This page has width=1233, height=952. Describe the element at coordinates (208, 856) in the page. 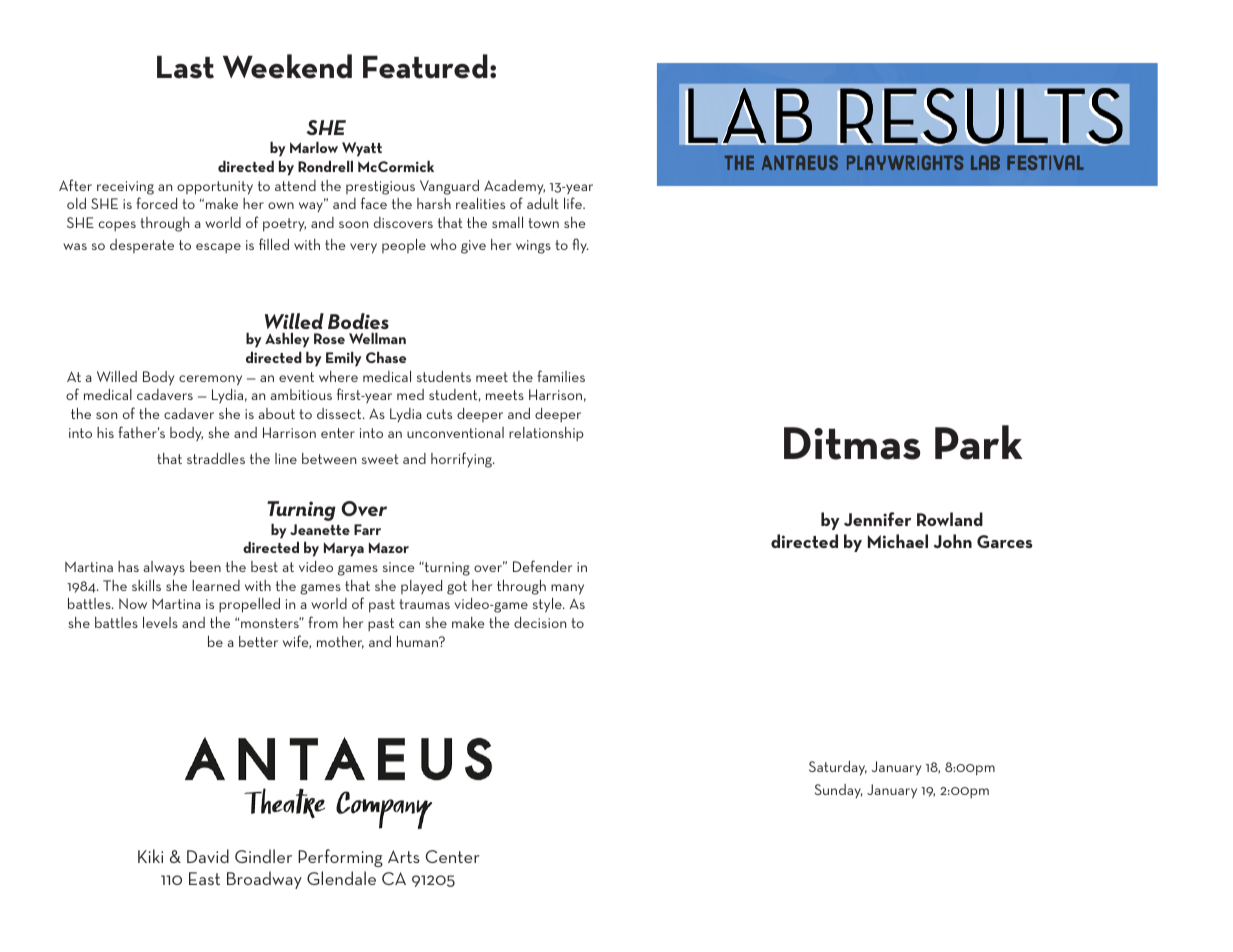

I see `David` at that location.
